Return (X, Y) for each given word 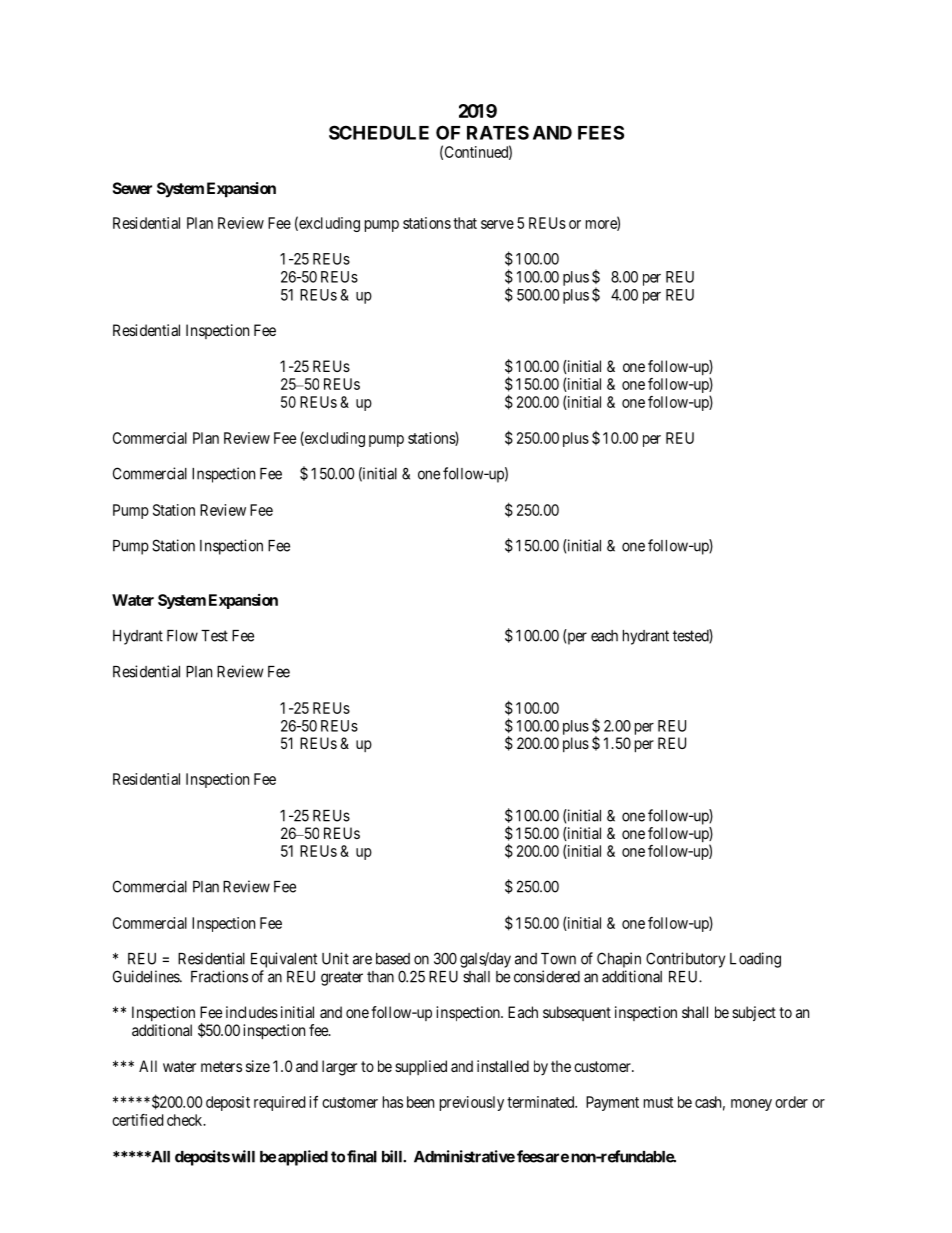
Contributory (685, 960)
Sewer (132, 188)
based (393, 959)
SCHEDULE (379, 132)
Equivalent (284, 960)
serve (497, 224)
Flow (182, 636)
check (186, 1120)
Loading (755, 960)
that (465, 223)
